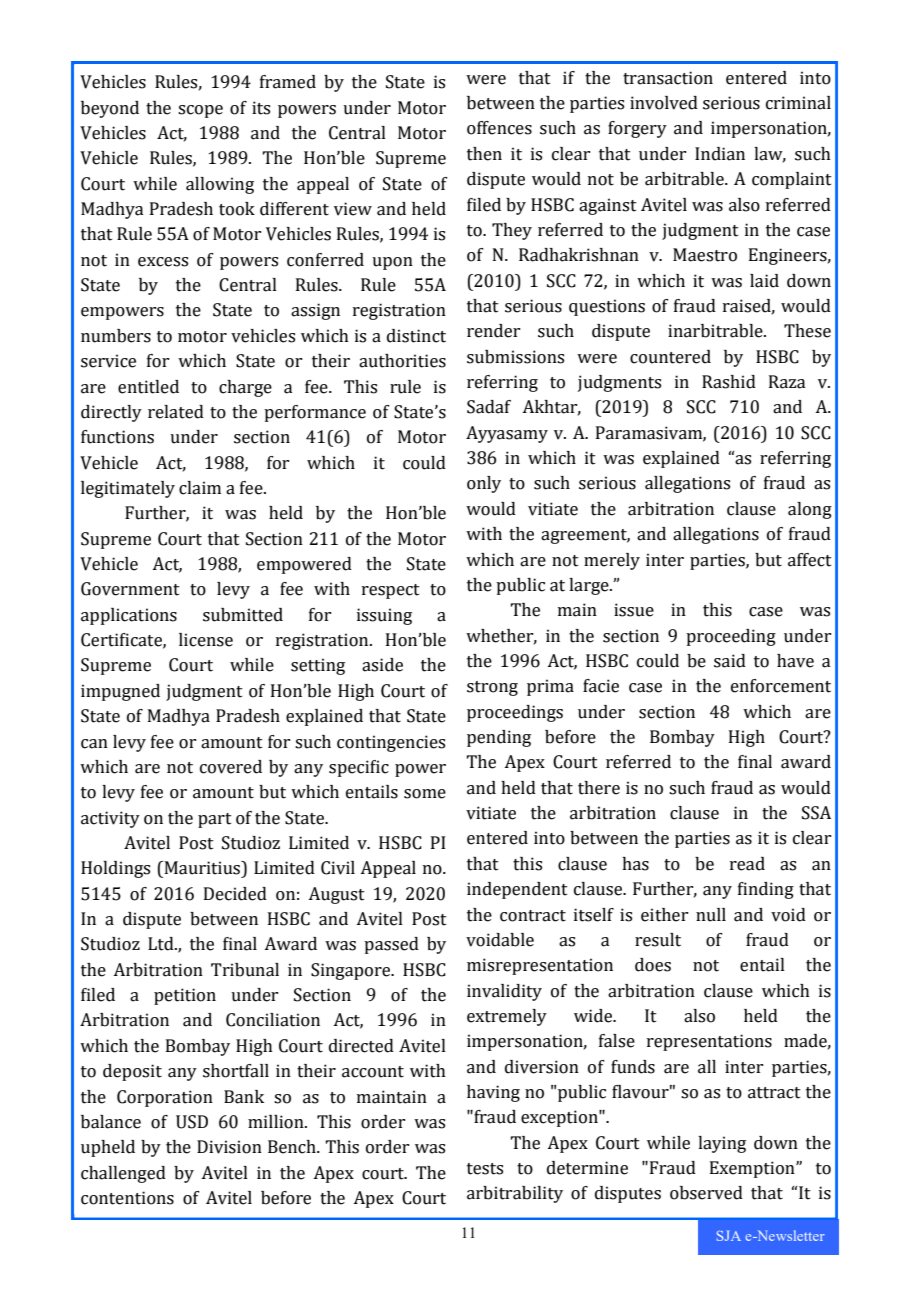 This screenshot has height=1308, width=924. I want to click on SSA, so click(816, 813).
